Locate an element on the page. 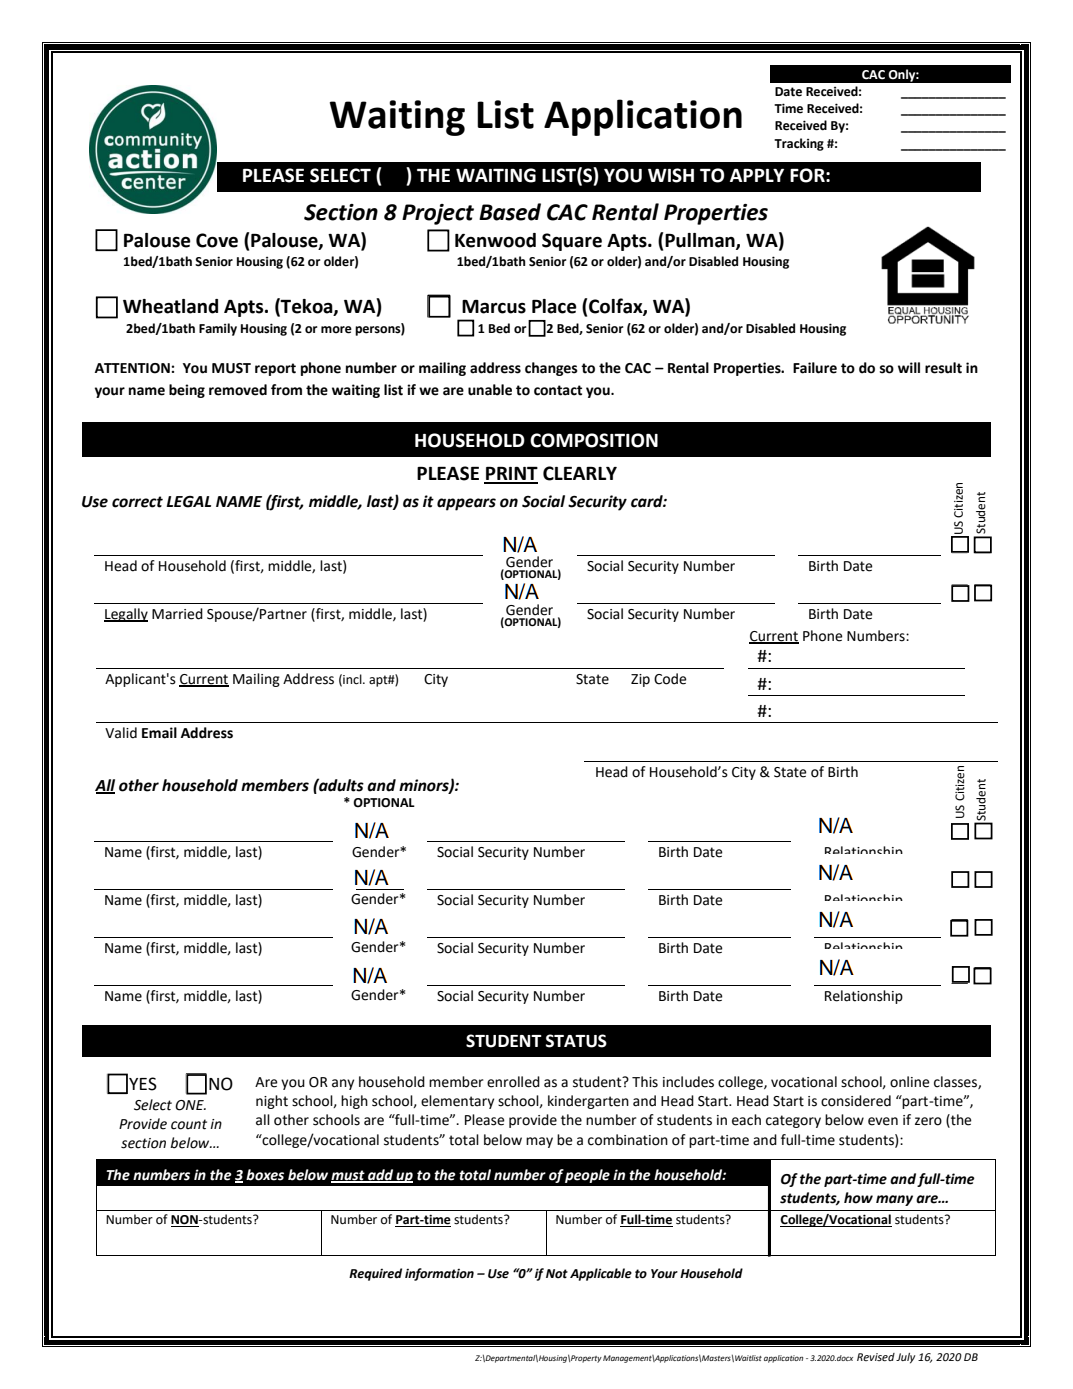 This page has height=1389, width=1073. Code is located at coordinates (670, 679).
